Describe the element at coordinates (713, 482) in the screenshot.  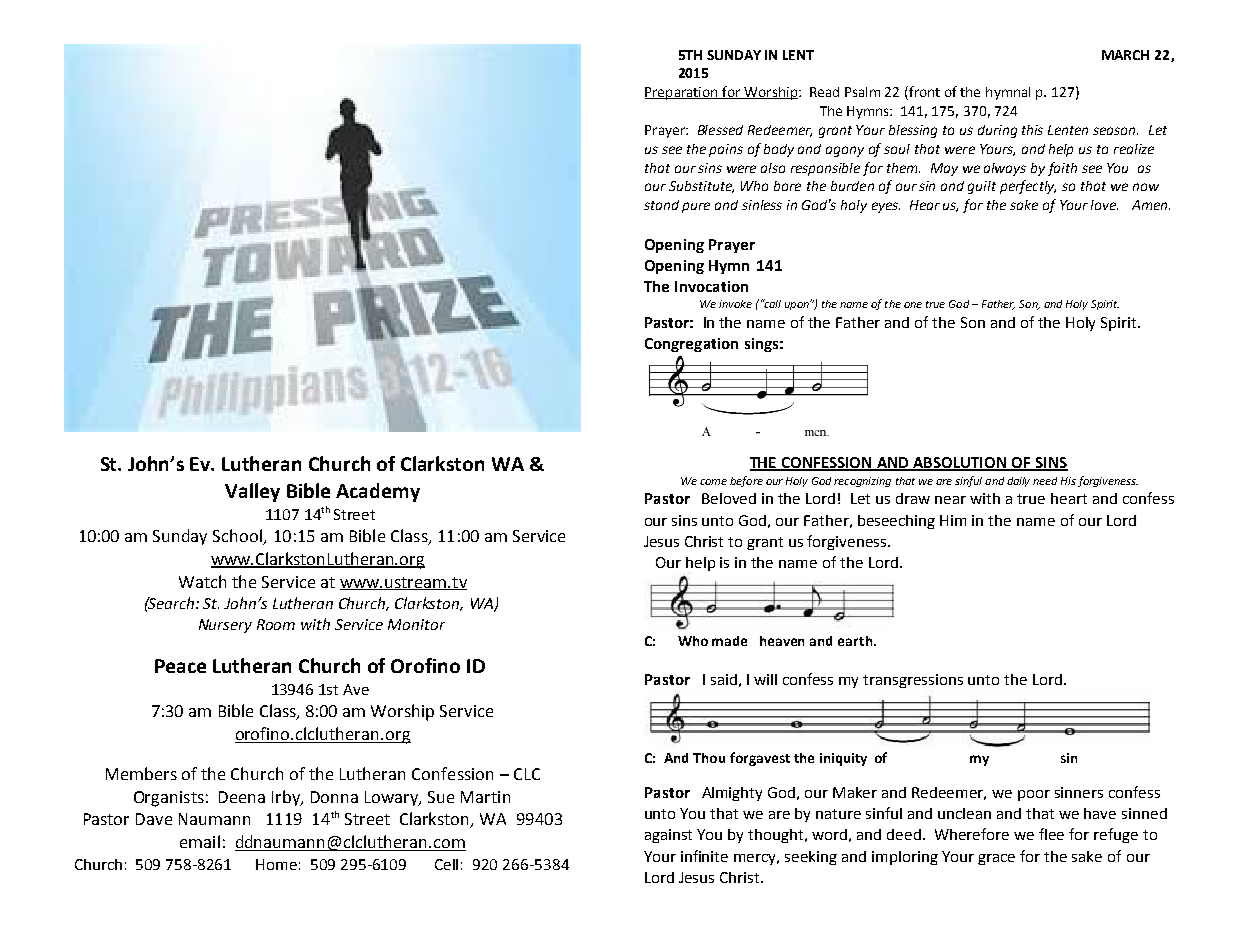
I see `come` at that location.
